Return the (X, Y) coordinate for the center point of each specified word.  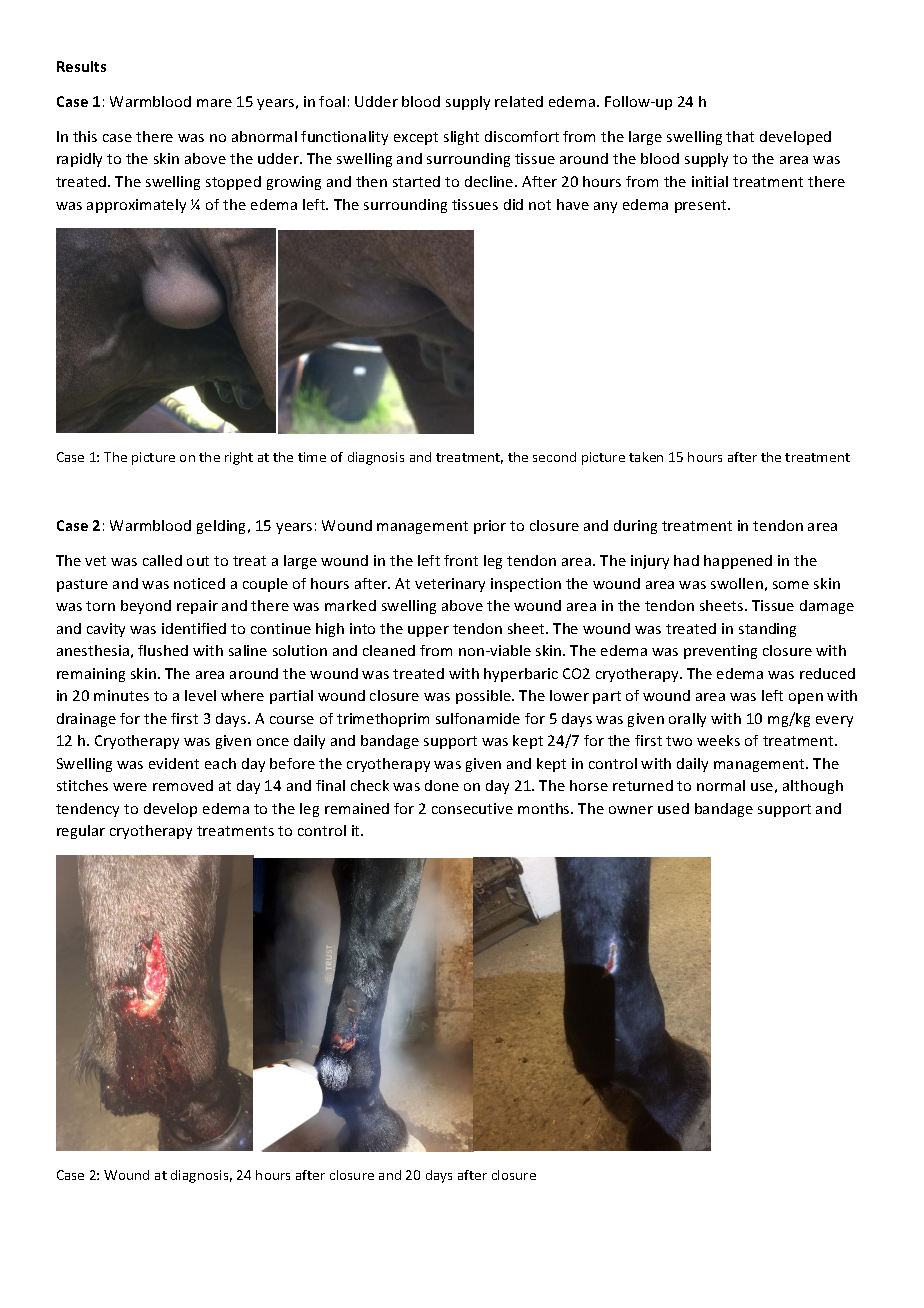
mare (214, 103)
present (702, 206)
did (513, 204)
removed (183, 785)
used (673, 808)
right (239, 458)
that (740, 136)
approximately (136, 206)
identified (194, 628)
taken (646, 457)
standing (767, 630)
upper (428, 631)
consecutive (472, 808)
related (519, 101)
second (554, 457)
